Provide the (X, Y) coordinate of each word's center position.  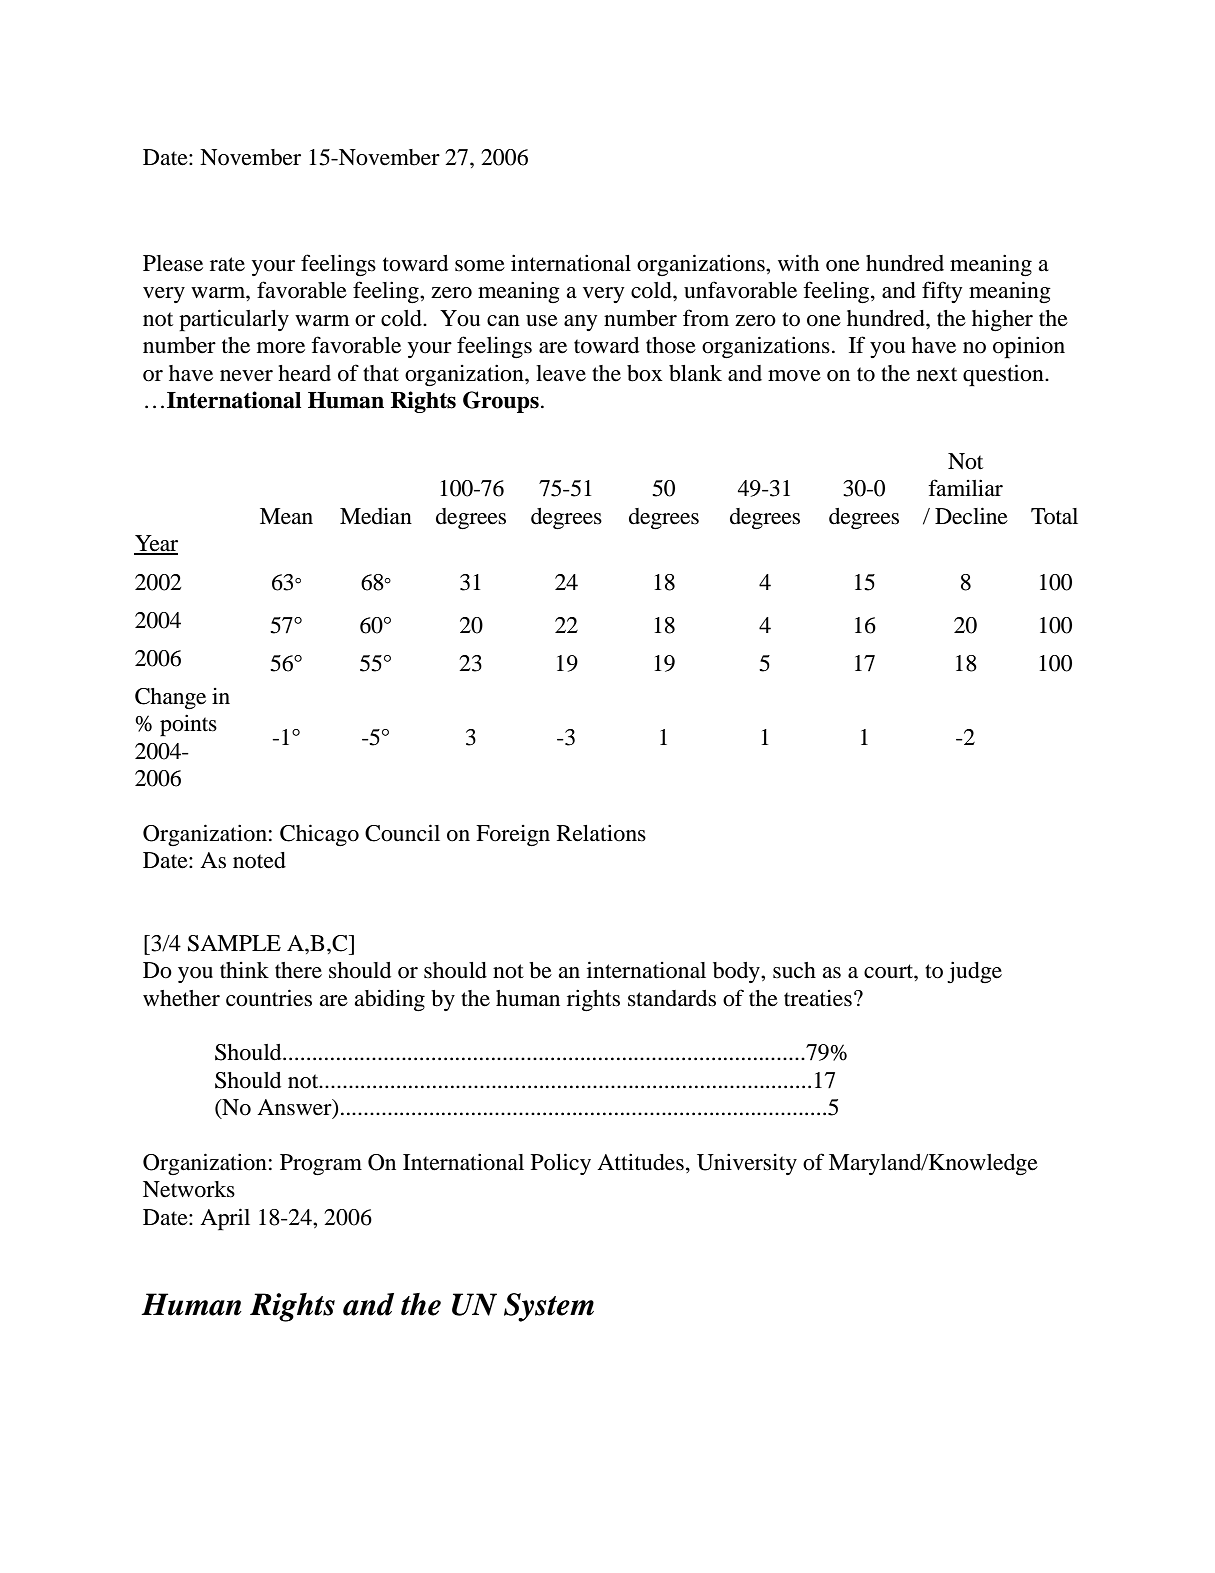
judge (974, 972)
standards (672, 998)
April (225, 1219)
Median (376, 516)
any (581, 323)
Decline (971, 516)
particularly (234, 320)
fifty (942, 292)
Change (170, 699)
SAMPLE (234, 943)
